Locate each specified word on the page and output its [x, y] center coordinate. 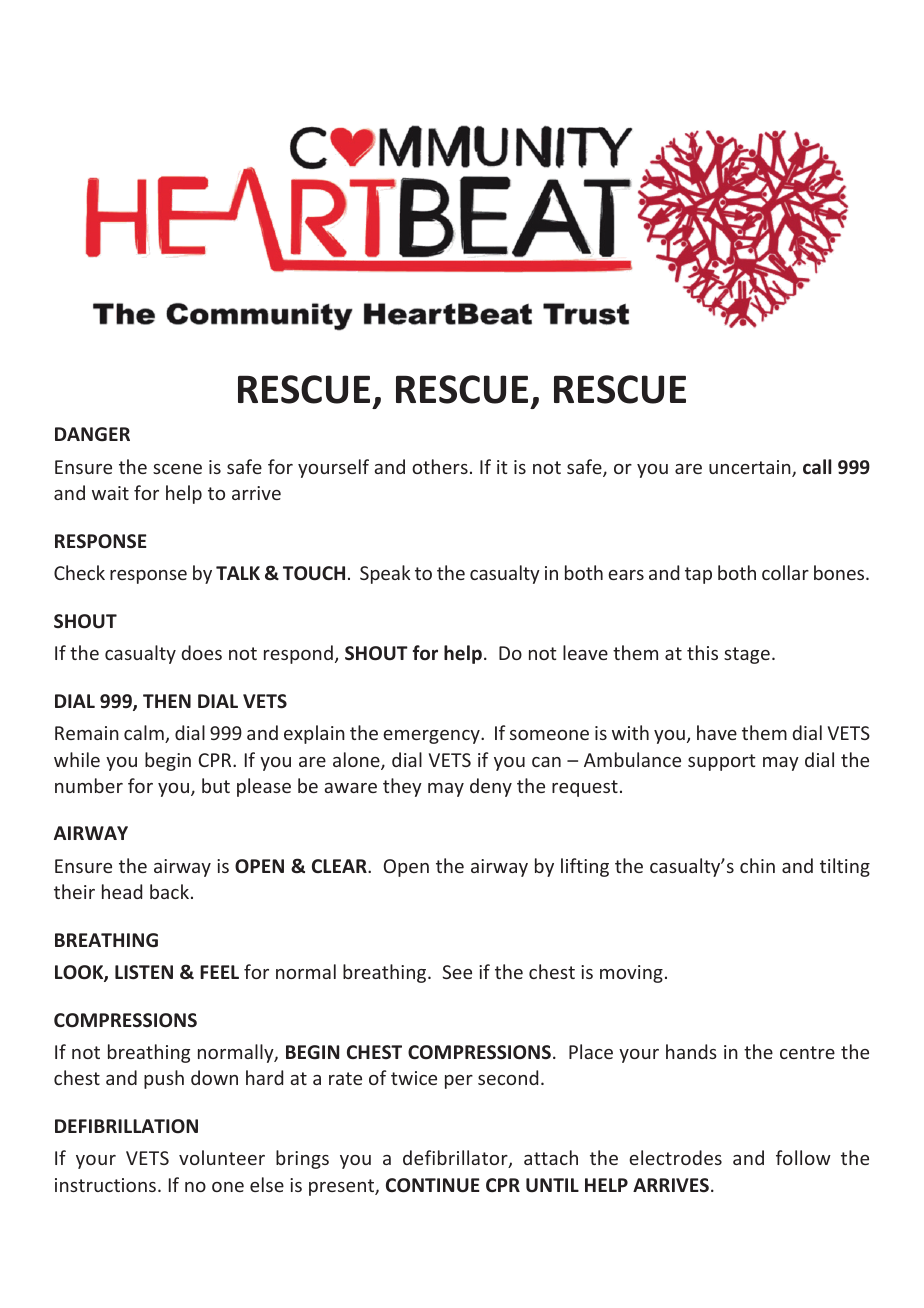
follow [803, 1157]
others [440, 466]
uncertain [751, 468]
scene [177, 469]
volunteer [222, 1157]
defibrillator [456, 1159]
